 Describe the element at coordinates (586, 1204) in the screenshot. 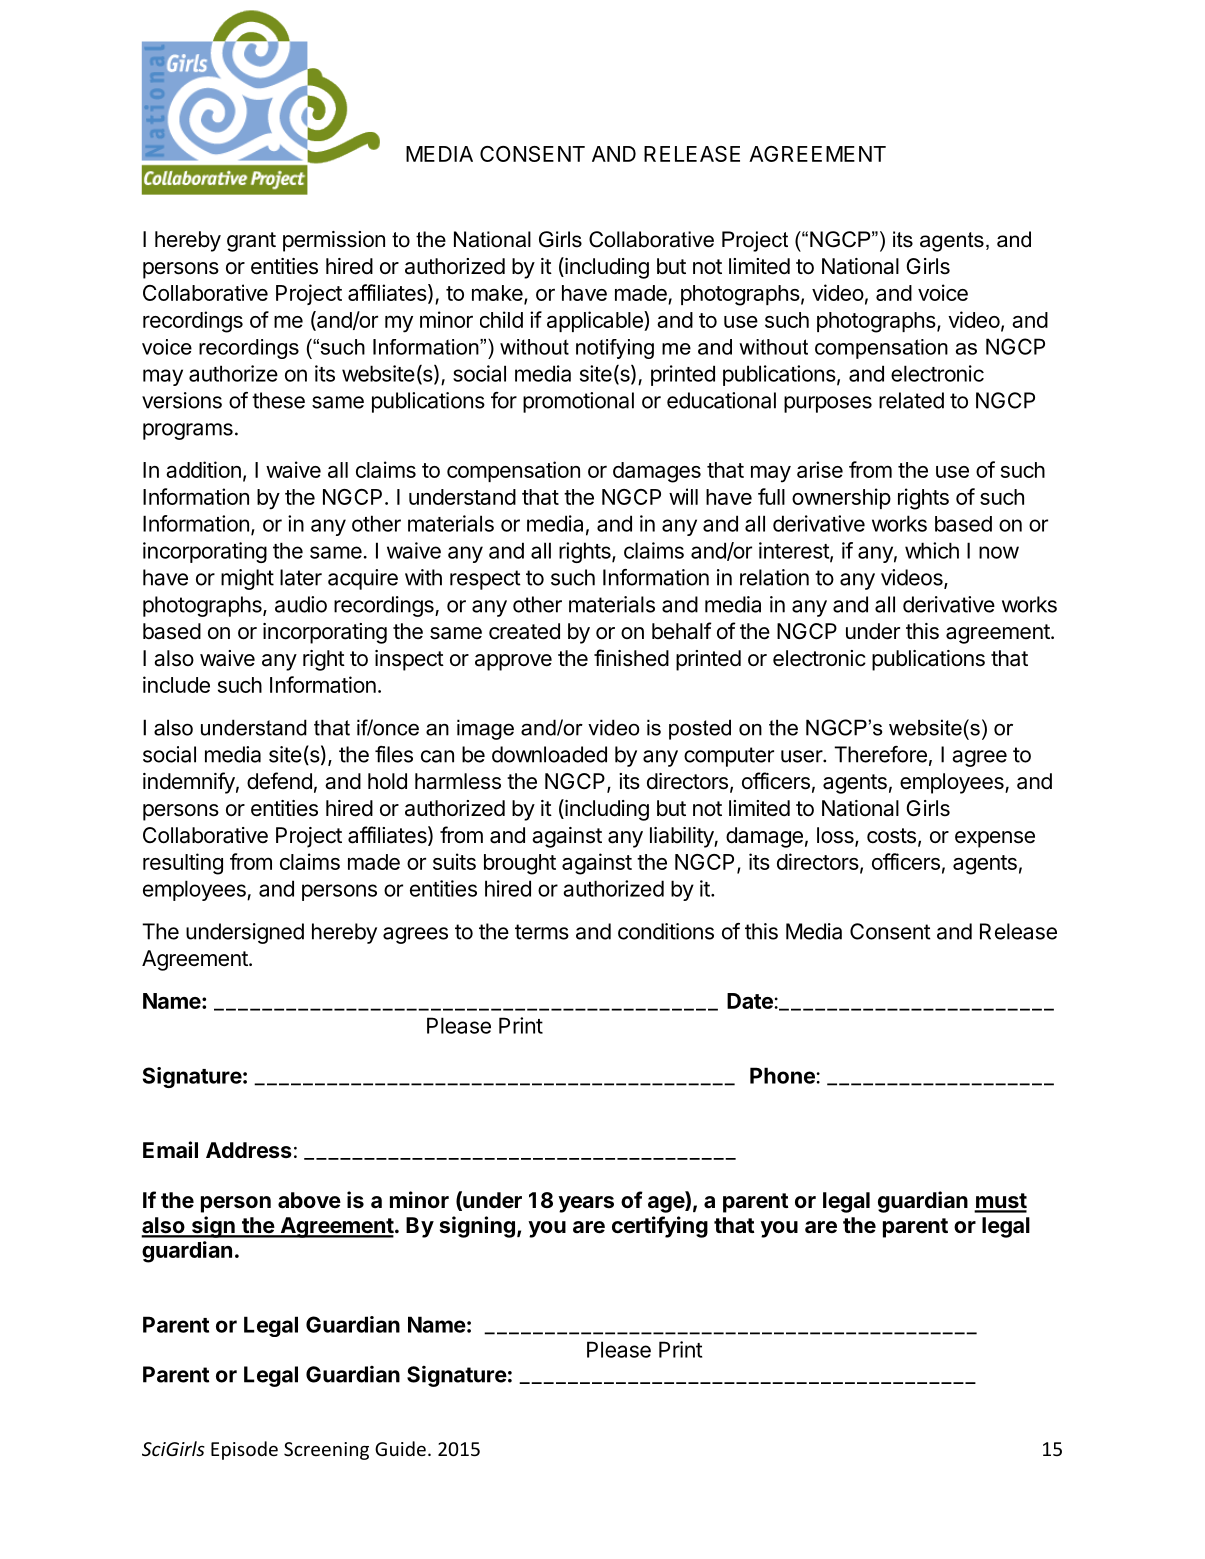

I see `years` at that location.
